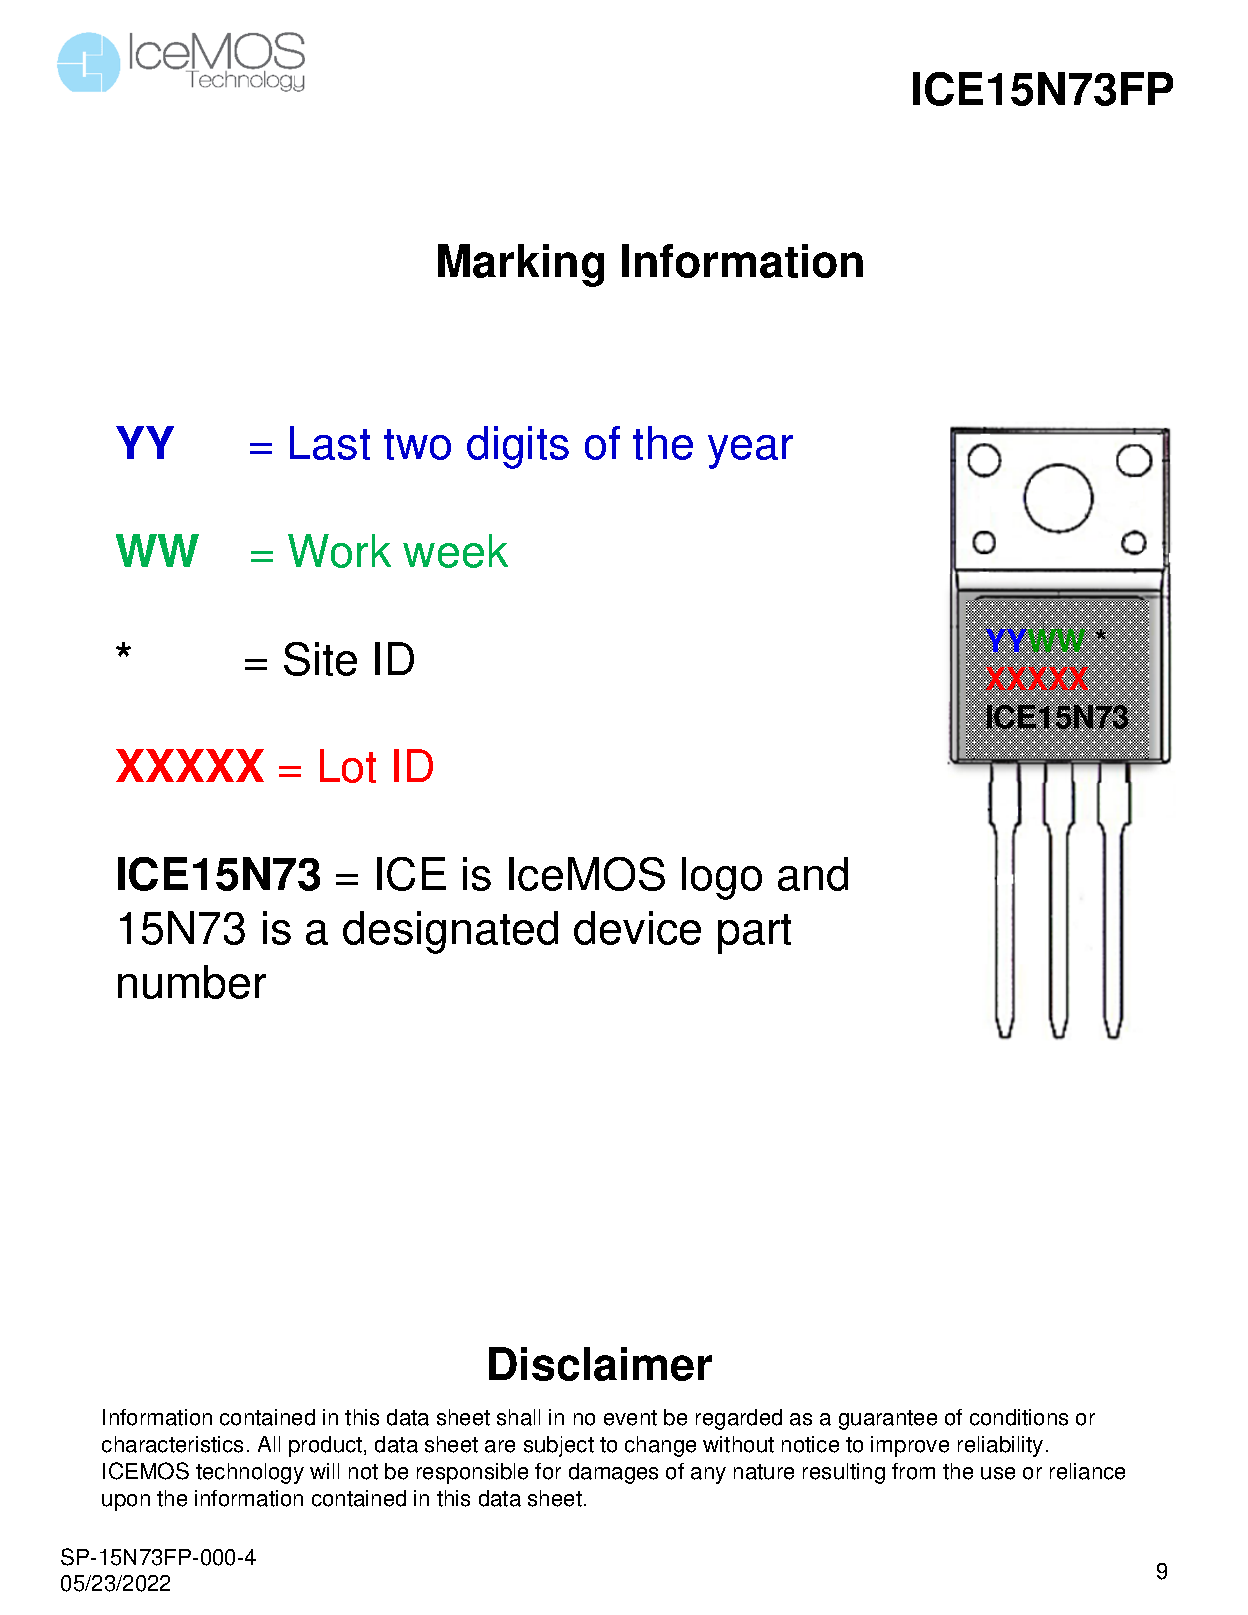  Describe the element at coordinates (613, 1473) in the screenshot. I see `damages` at that location.
